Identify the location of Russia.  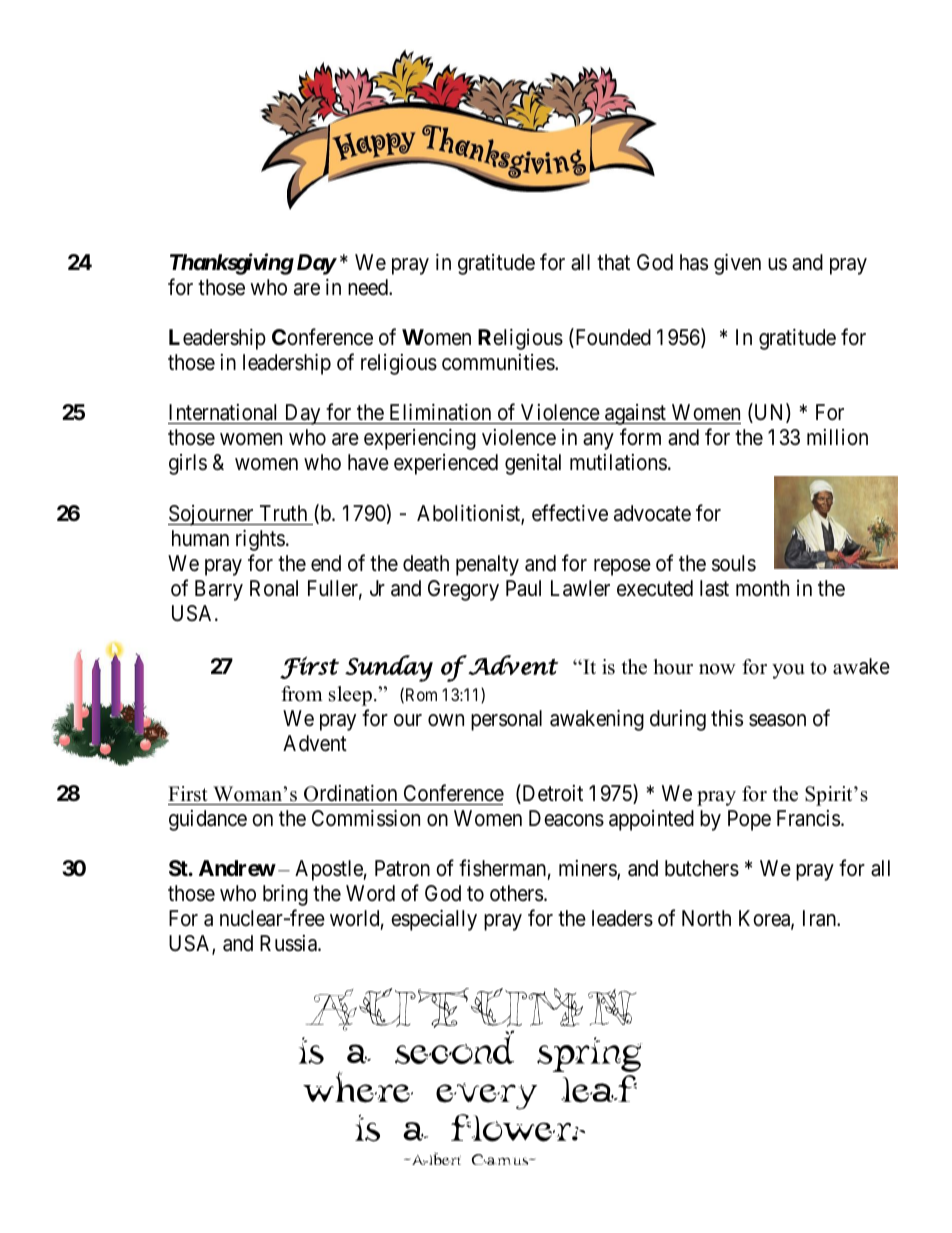
(289, 943).
